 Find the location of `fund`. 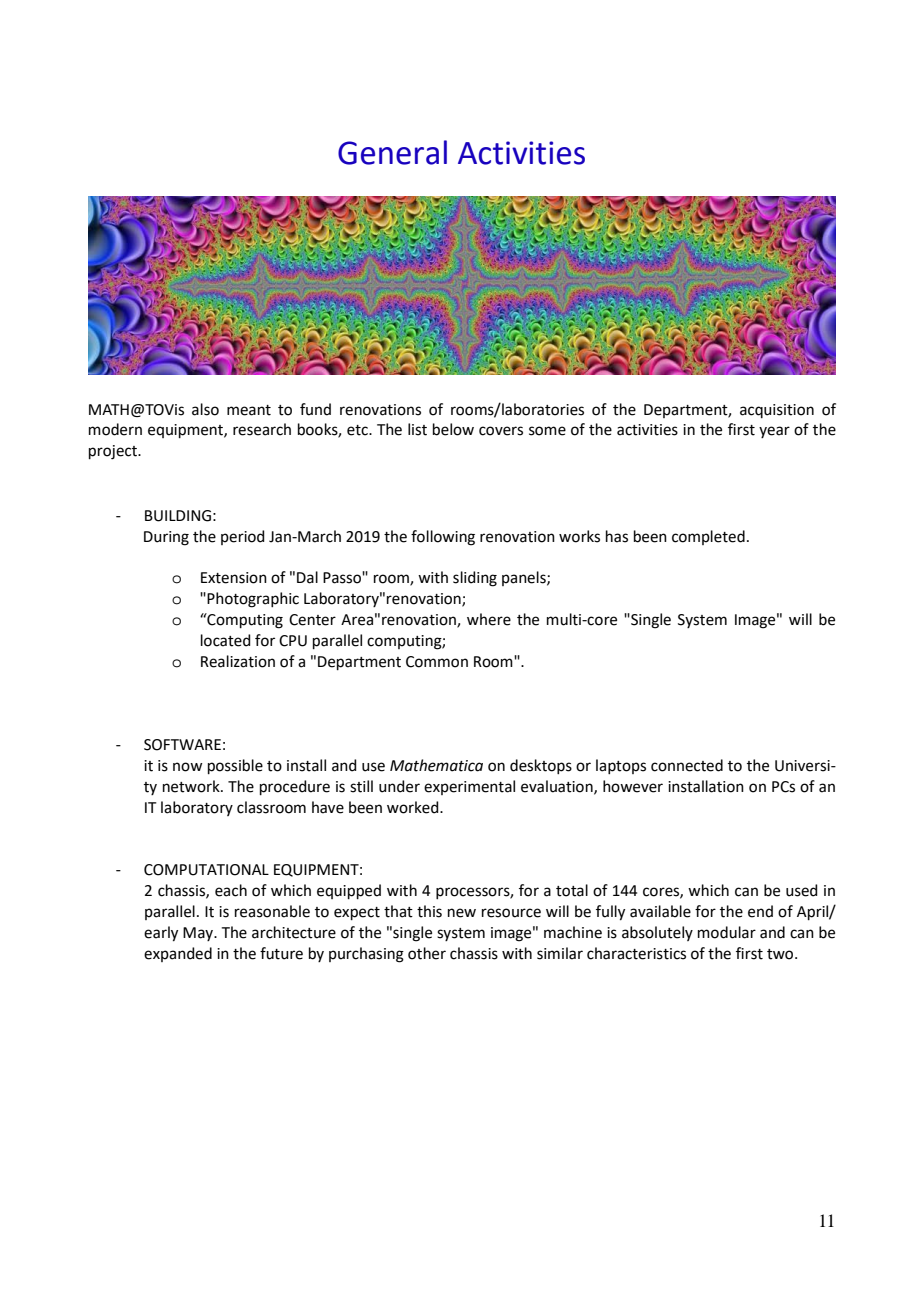

fund is located at coordinates (315, 409).
